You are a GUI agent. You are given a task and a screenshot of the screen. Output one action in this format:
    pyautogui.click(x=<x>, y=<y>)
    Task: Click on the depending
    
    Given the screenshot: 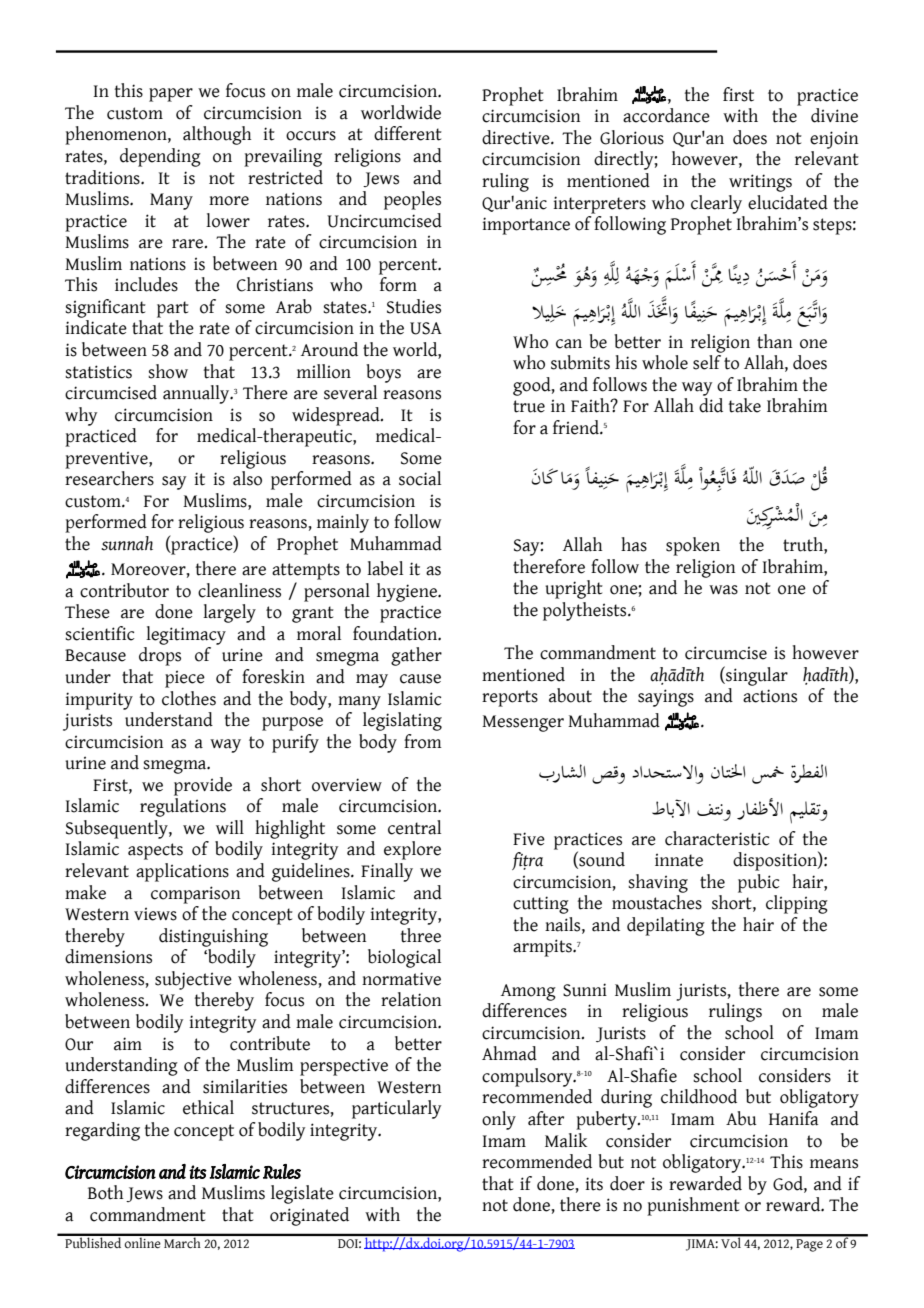 What is the action you would take?
    pyautogui.click(x=160, y=157)
